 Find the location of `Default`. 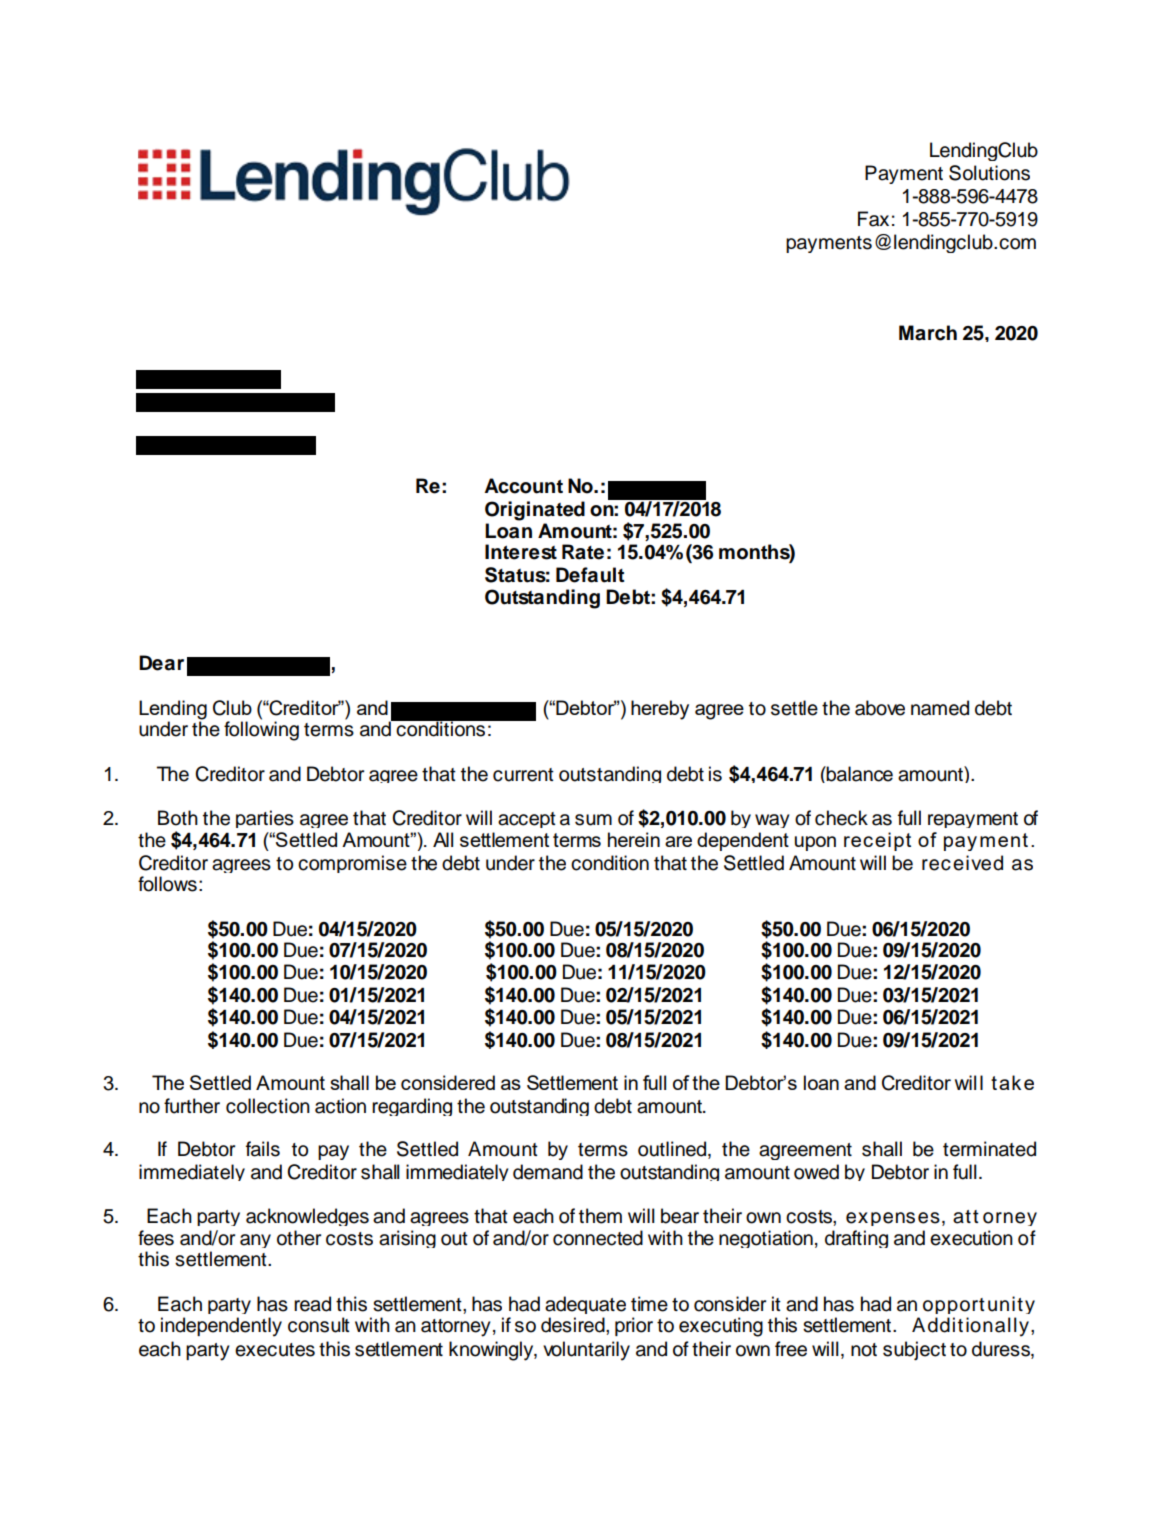

Default is located at coordinates (590, 575).
